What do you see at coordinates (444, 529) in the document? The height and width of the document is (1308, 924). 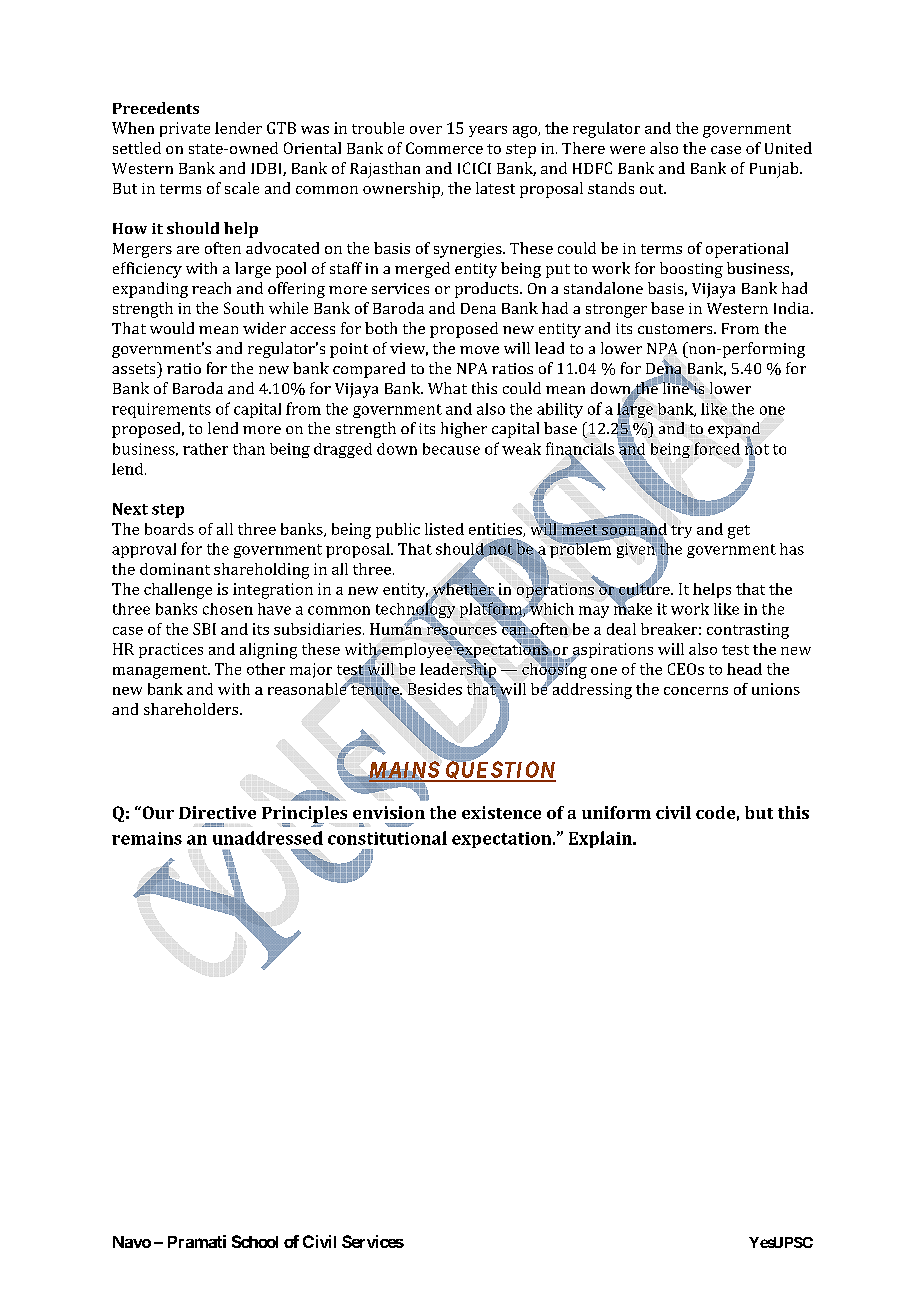 I see `listed` at bounding box center [444, 529].
